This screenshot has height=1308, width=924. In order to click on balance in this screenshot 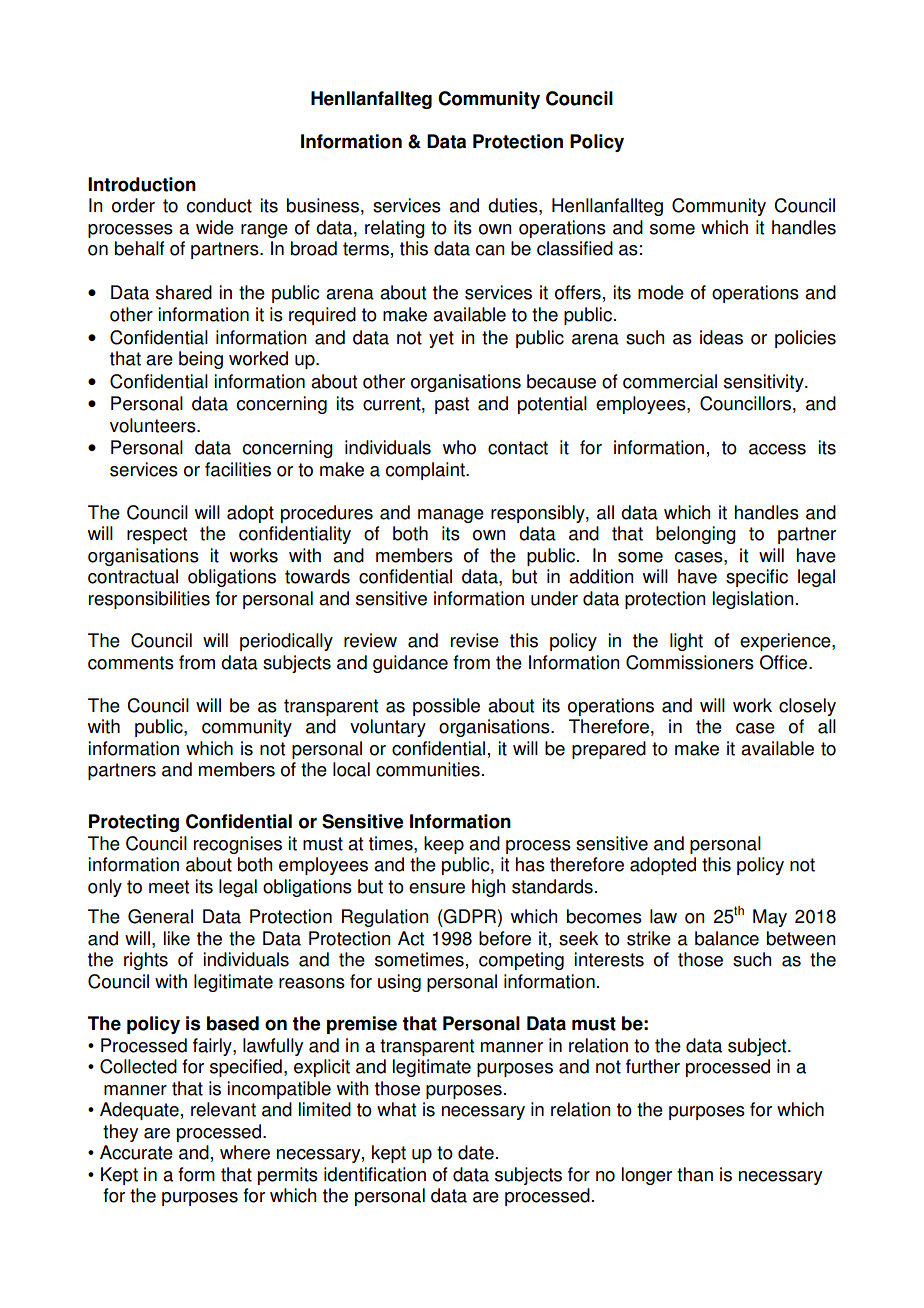, I will do `click(727, 938)`.
